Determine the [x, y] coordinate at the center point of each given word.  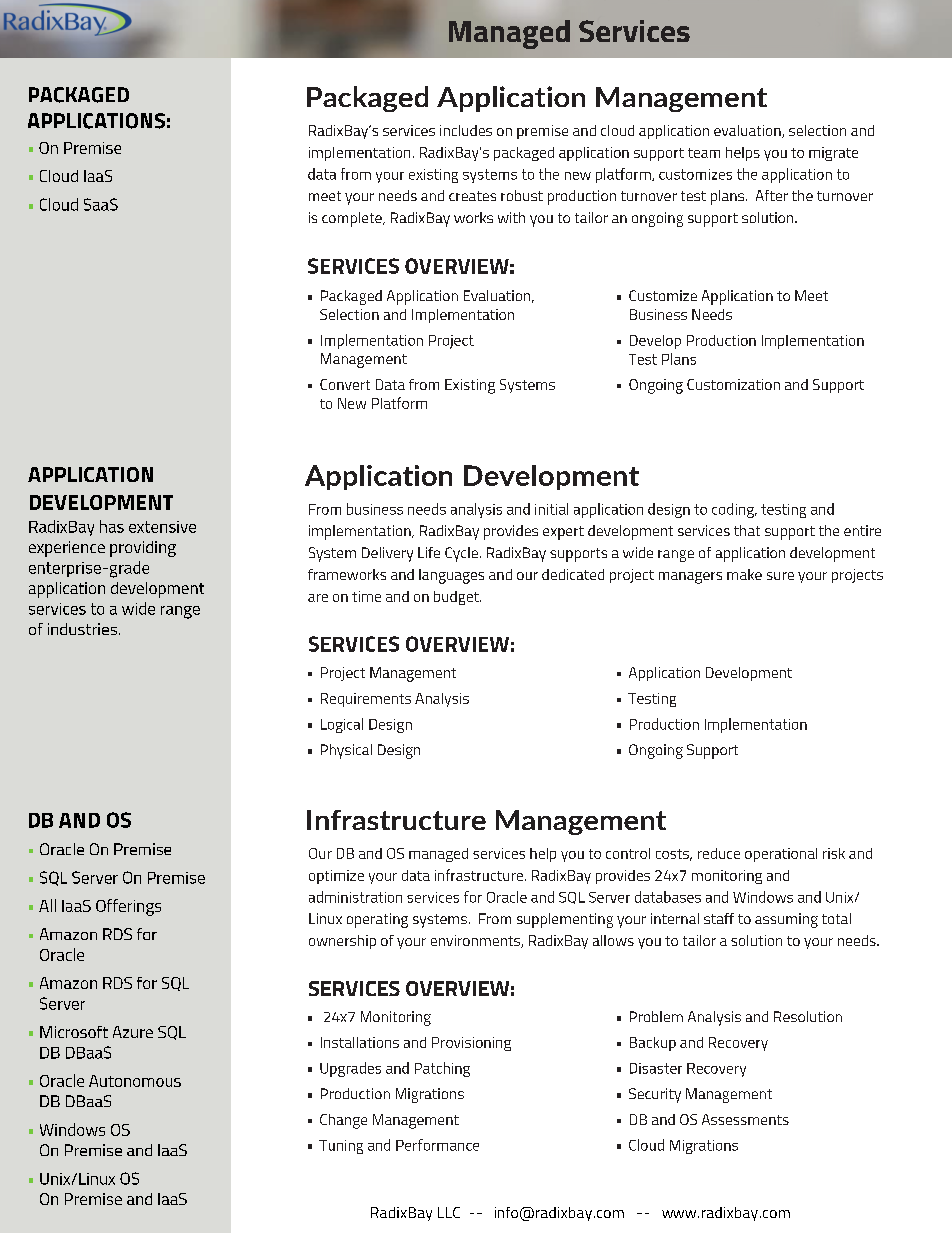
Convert [345, 384]
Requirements [366, 700]
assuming [786, 920]
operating [377, 920]
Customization [733, 384]
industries [82, 629]
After [772, 195]
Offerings [128, 907]
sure [780, 576]
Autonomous [135, 1081]
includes [466, 130]
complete [353, 219]
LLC [449, 1212]
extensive [162, 527]
